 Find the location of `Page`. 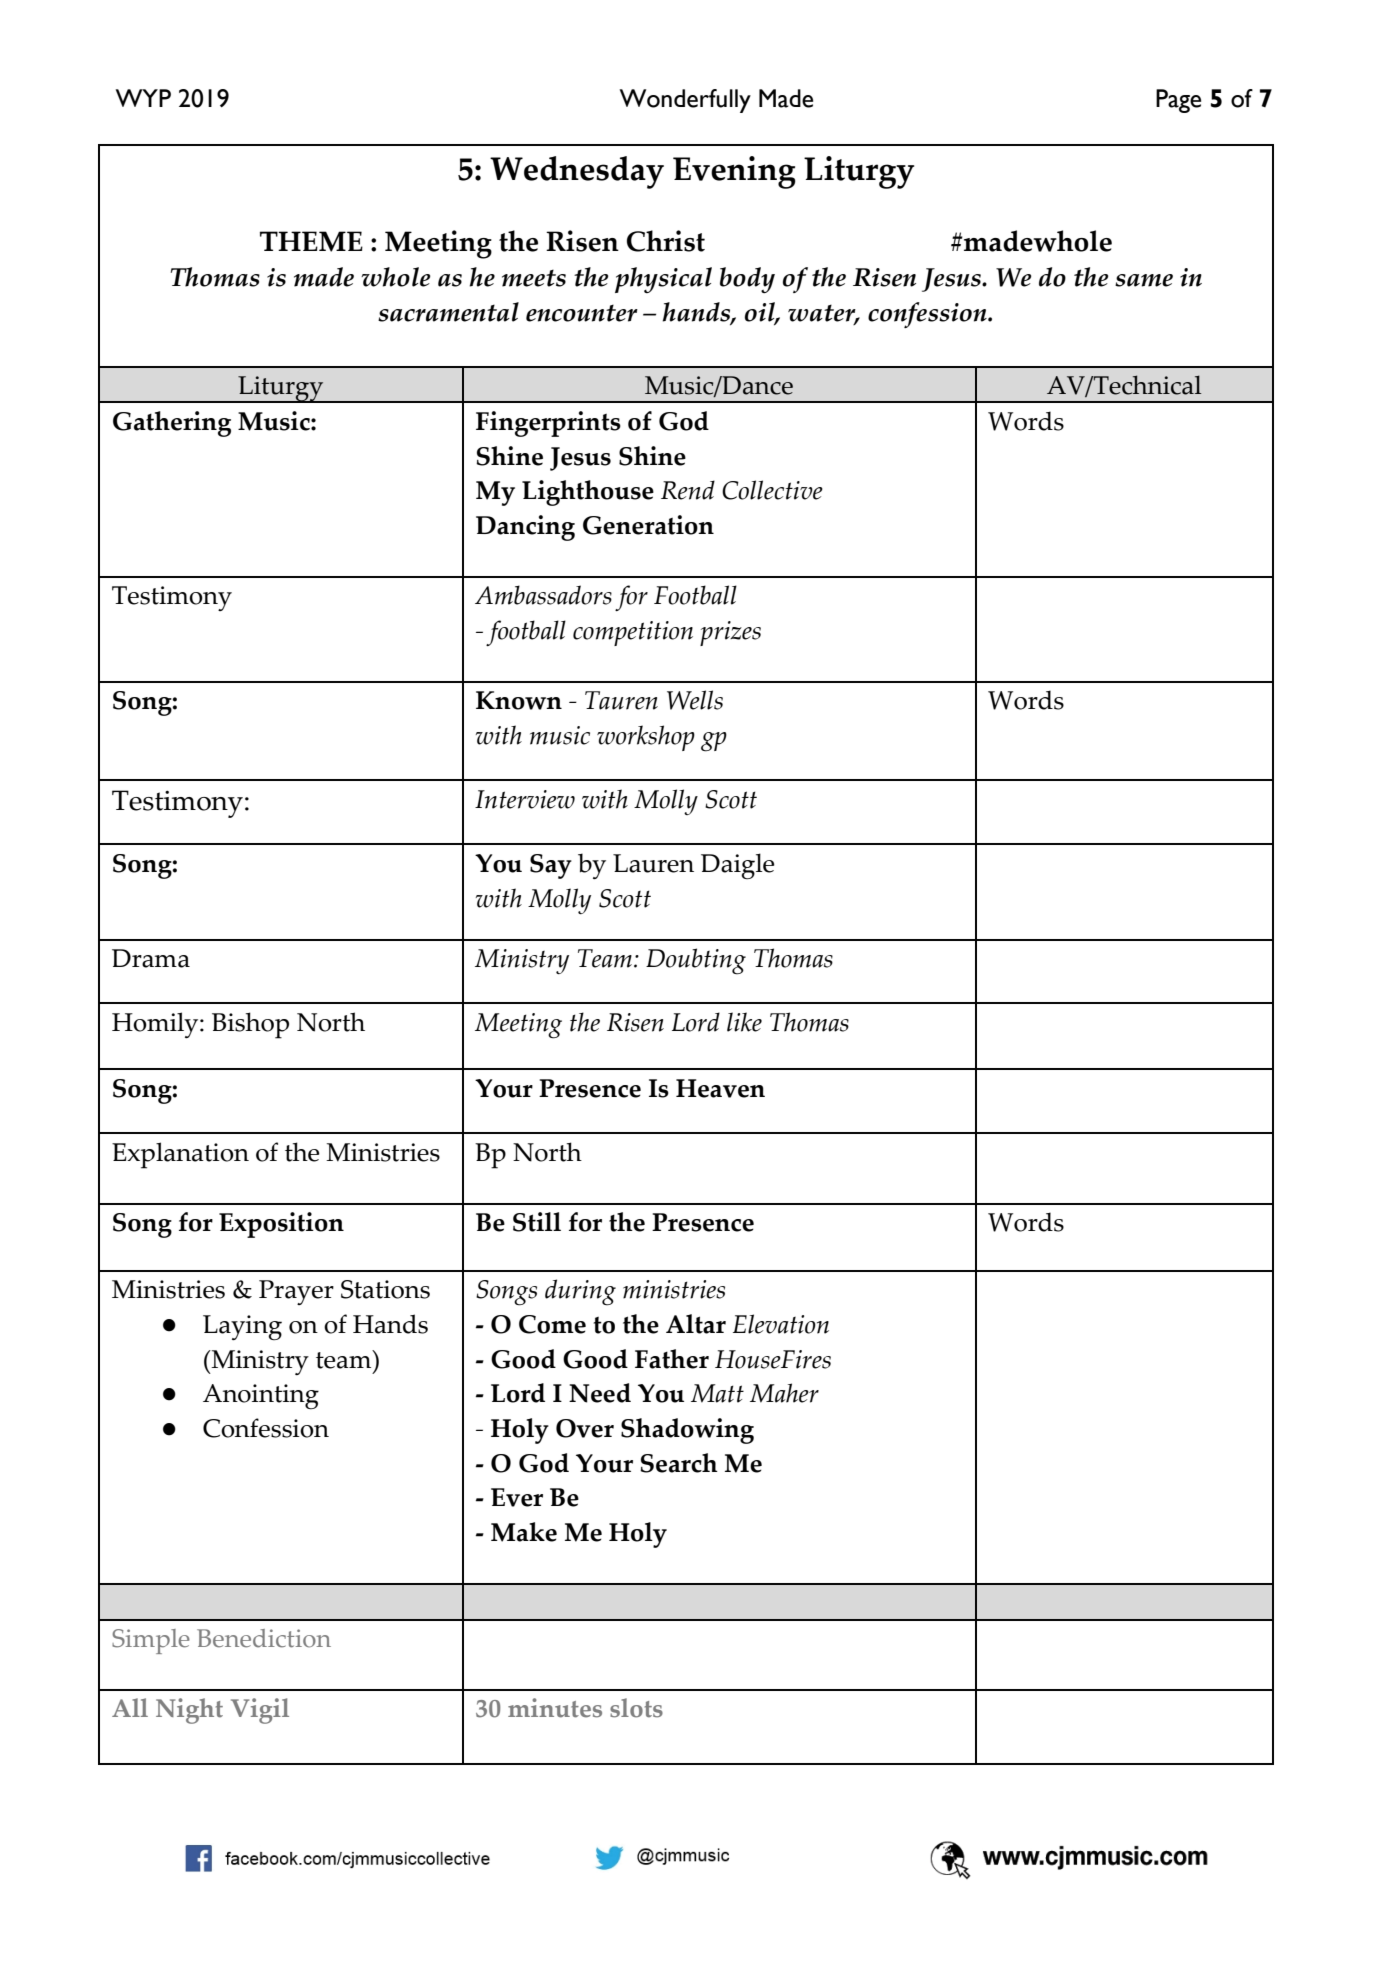

Page is located at coordinates (1178, 101).
